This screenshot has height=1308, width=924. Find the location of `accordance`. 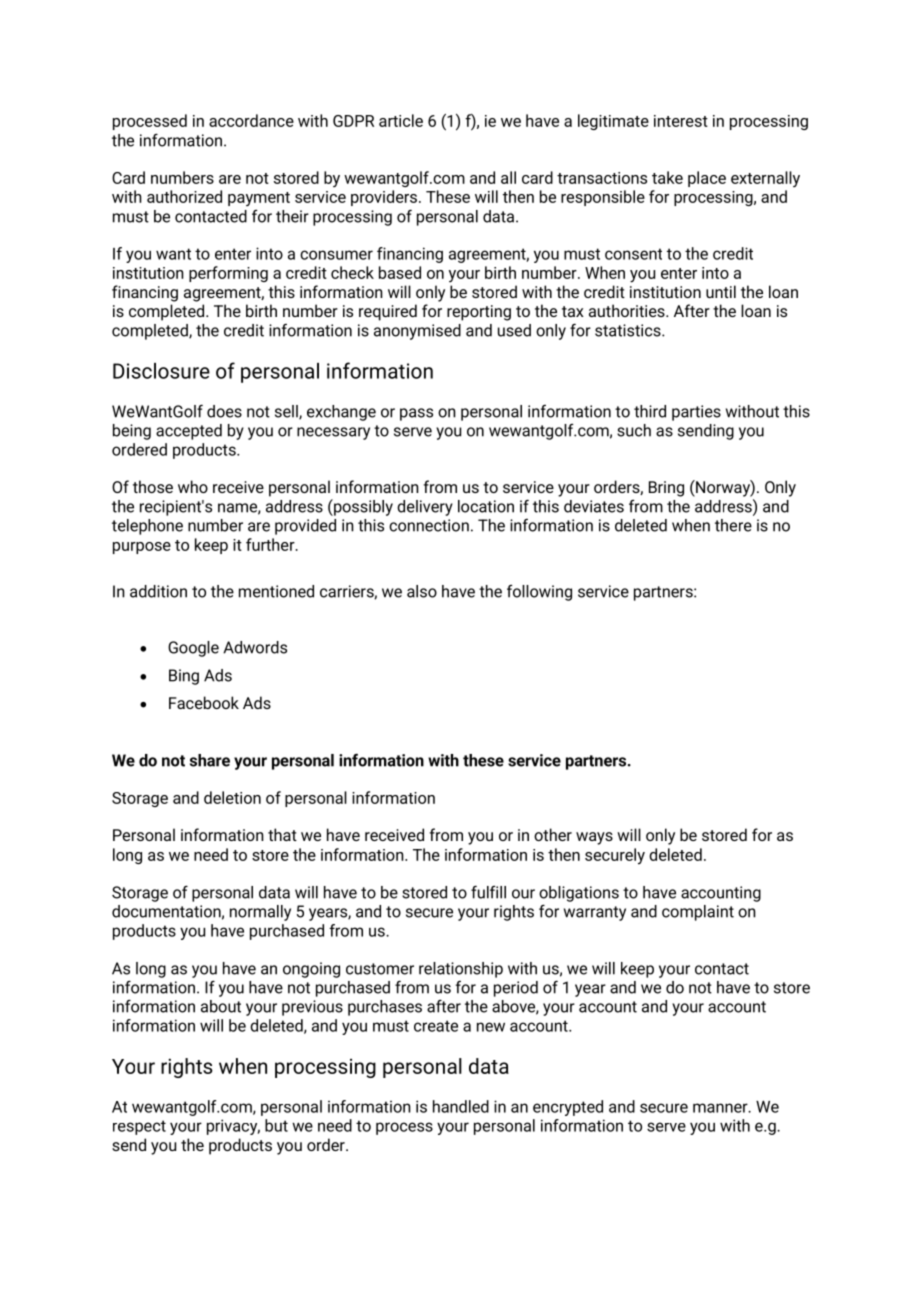

accordance is located at coordinates (251, 120).
